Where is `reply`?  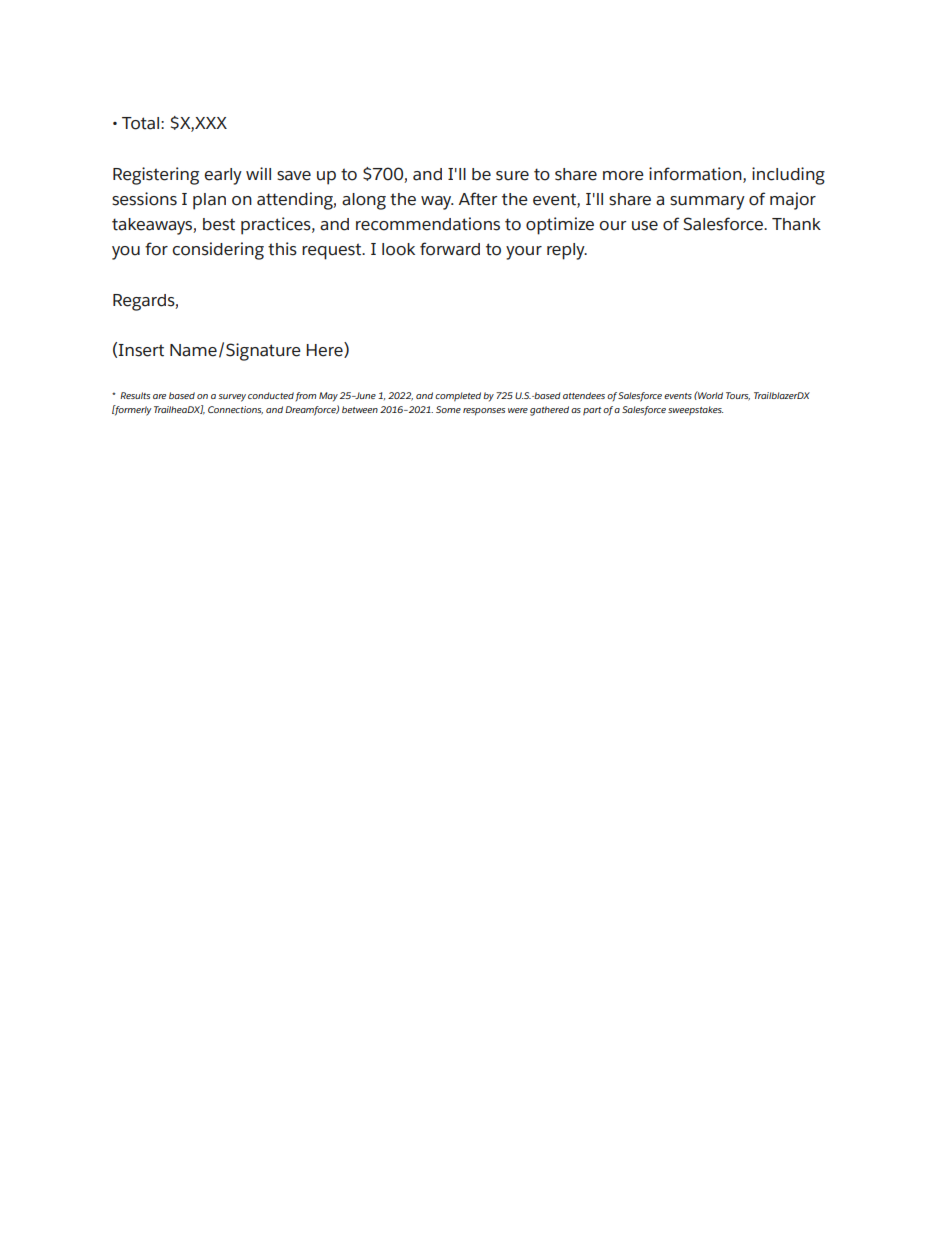 reply is located at coordinates (567, 251).
